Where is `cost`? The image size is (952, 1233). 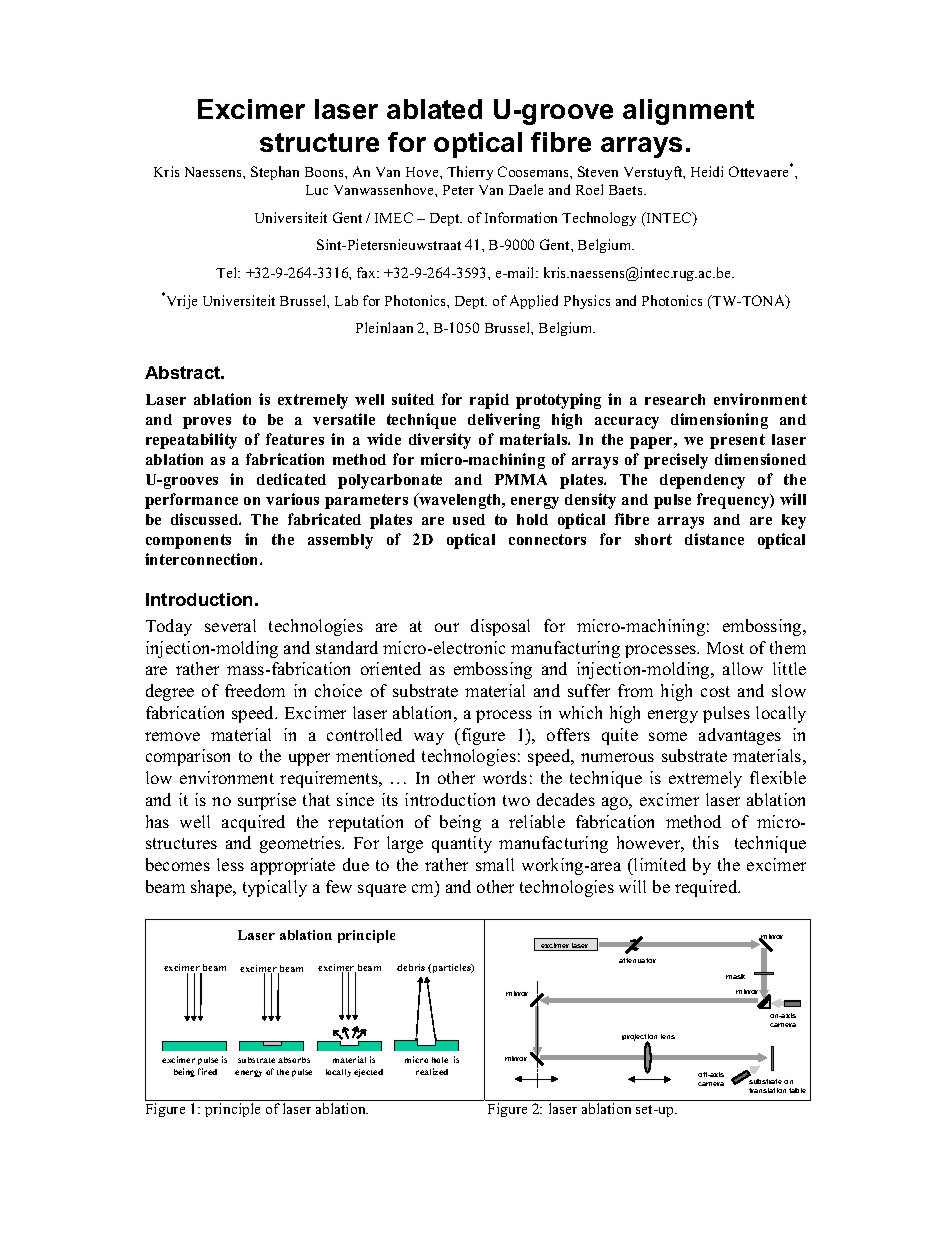
cost is located at coordinates (715, 691).
